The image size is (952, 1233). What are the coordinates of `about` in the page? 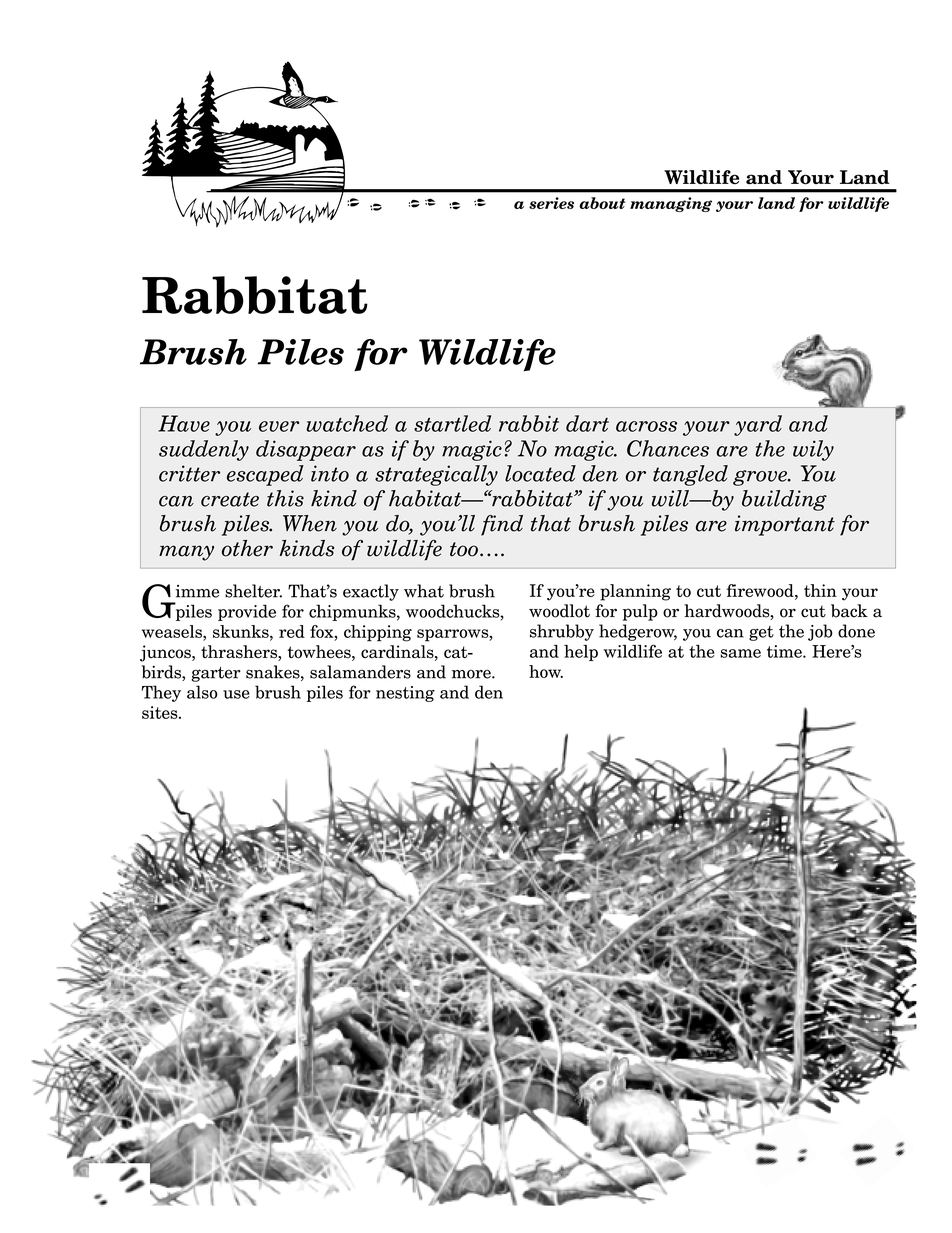 It's located at (602, 203).
